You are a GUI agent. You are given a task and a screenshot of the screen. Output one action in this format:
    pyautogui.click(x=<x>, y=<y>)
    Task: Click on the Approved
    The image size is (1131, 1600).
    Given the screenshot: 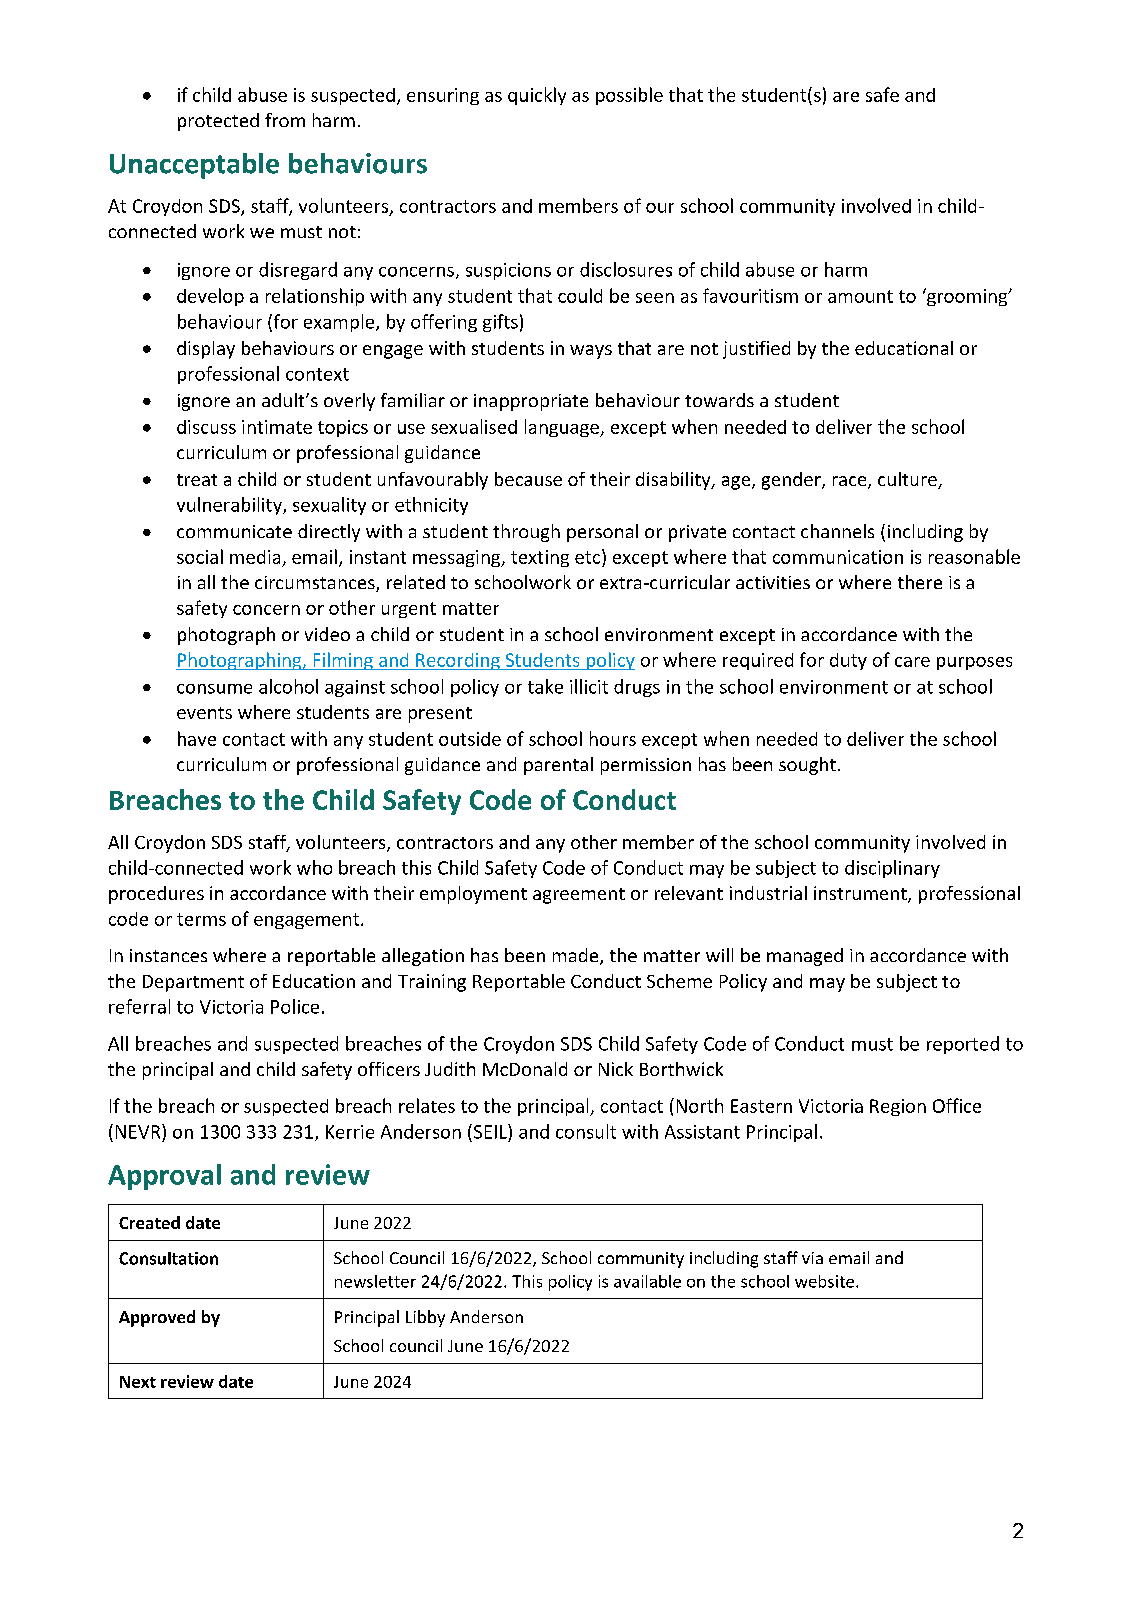 What is the action you would take?
    pyautogui.click(x=157, y=1318)
